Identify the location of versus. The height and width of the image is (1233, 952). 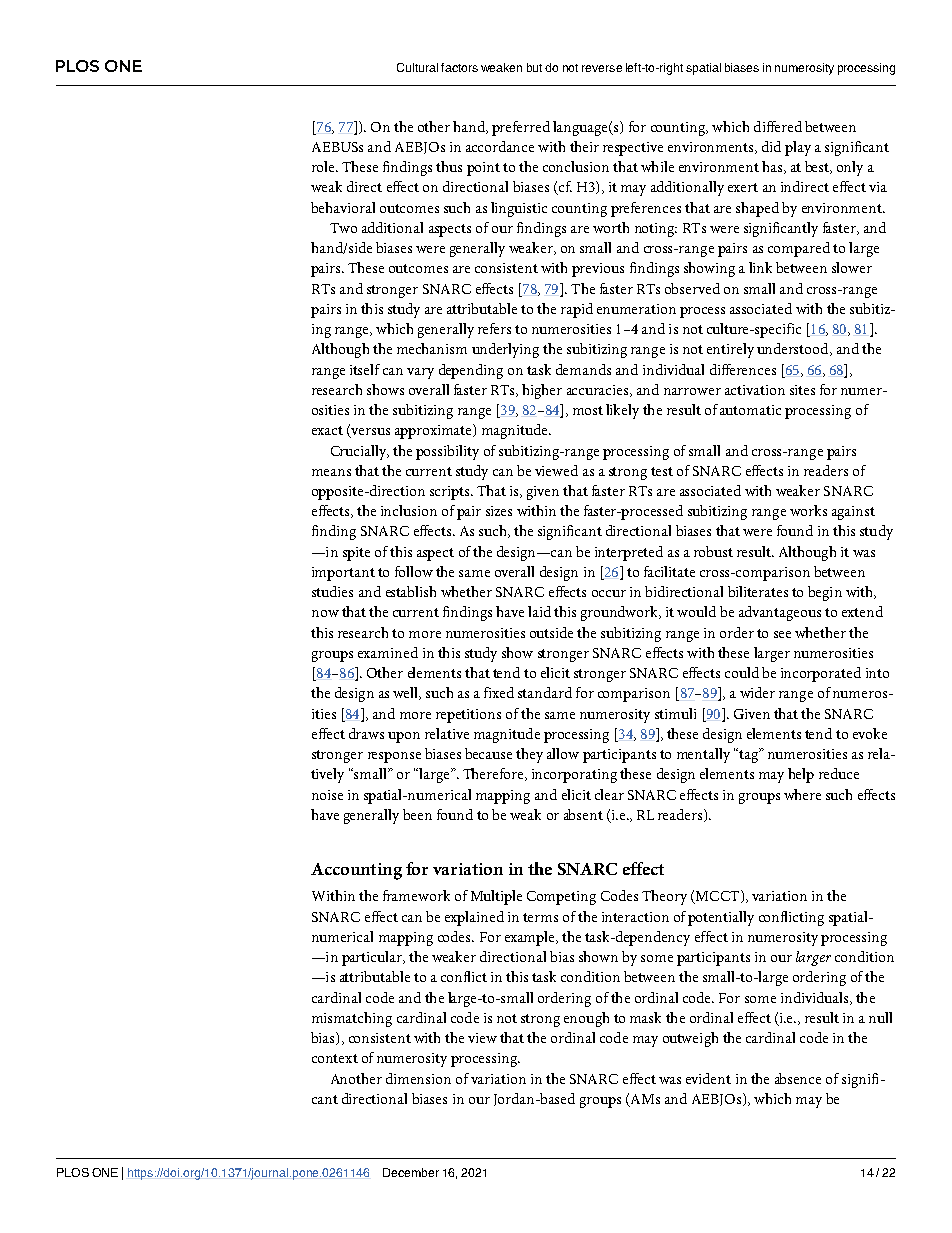
(369, 433).
